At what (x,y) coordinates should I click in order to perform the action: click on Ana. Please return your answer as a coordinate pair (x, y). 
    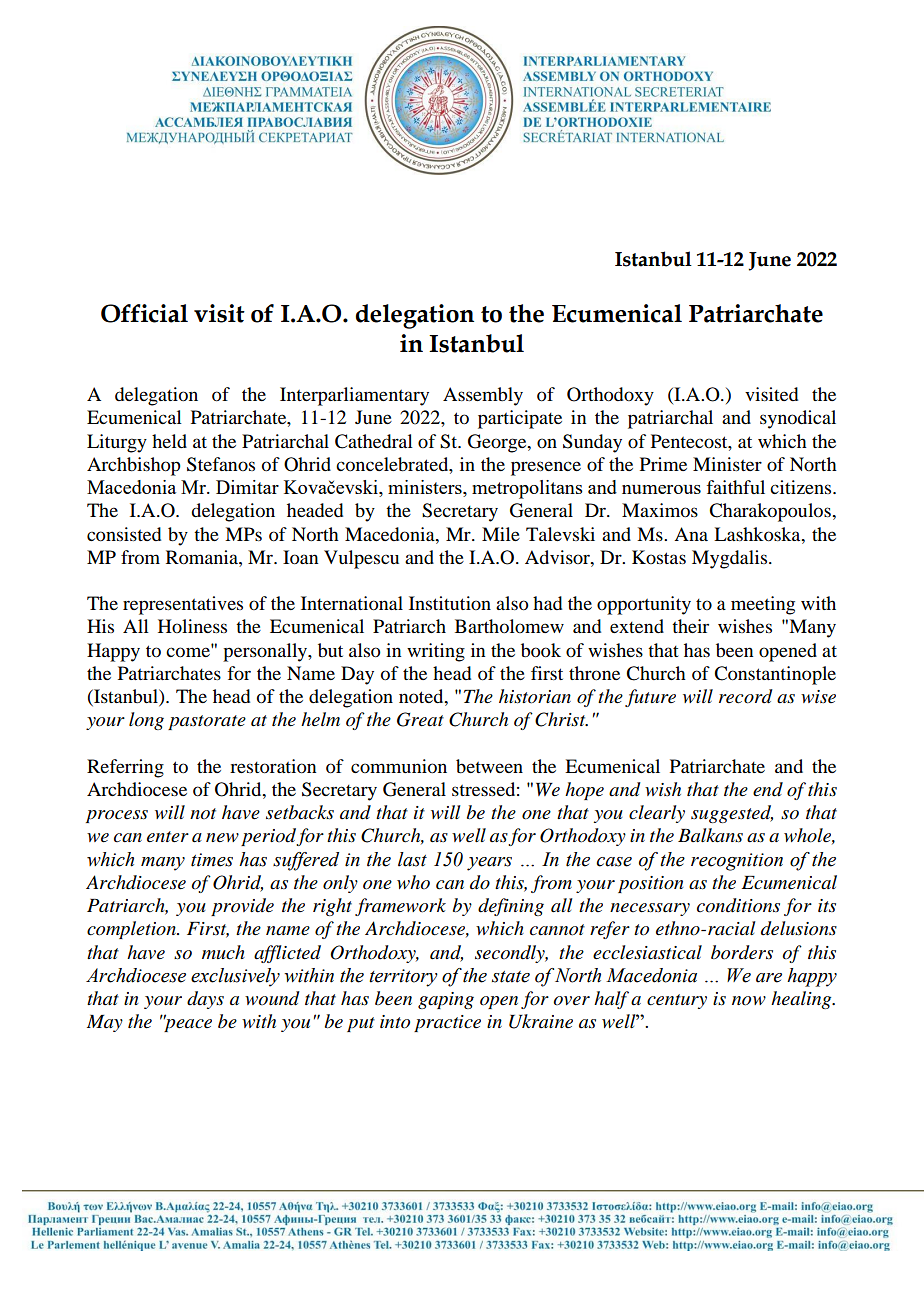
    Looking at the image, I should click on (691, 534).
